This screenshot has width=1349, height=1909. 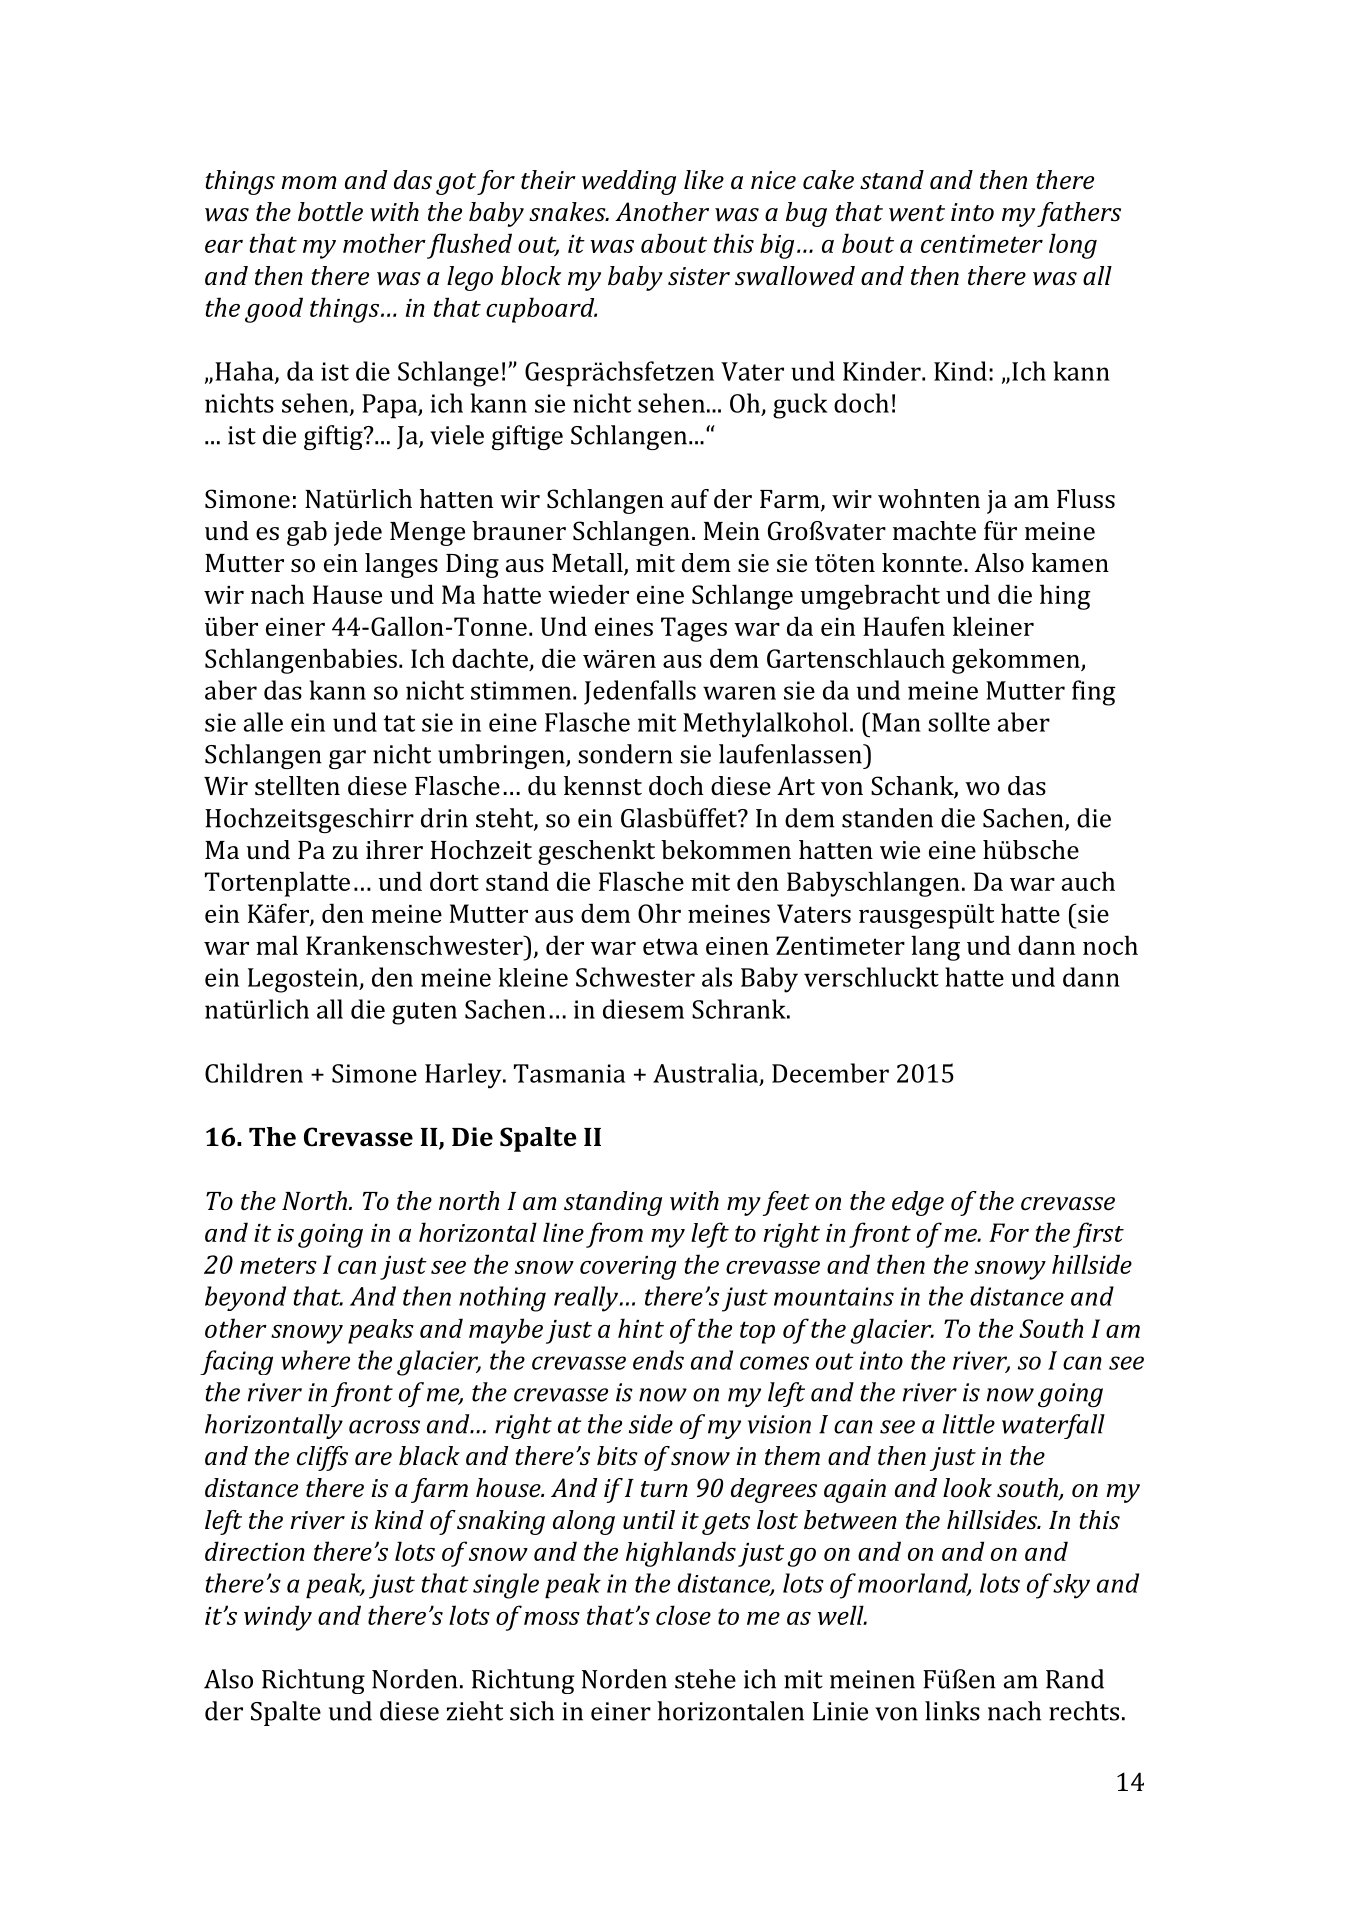 I want to click on windy, so click(x=278, y=1618).
